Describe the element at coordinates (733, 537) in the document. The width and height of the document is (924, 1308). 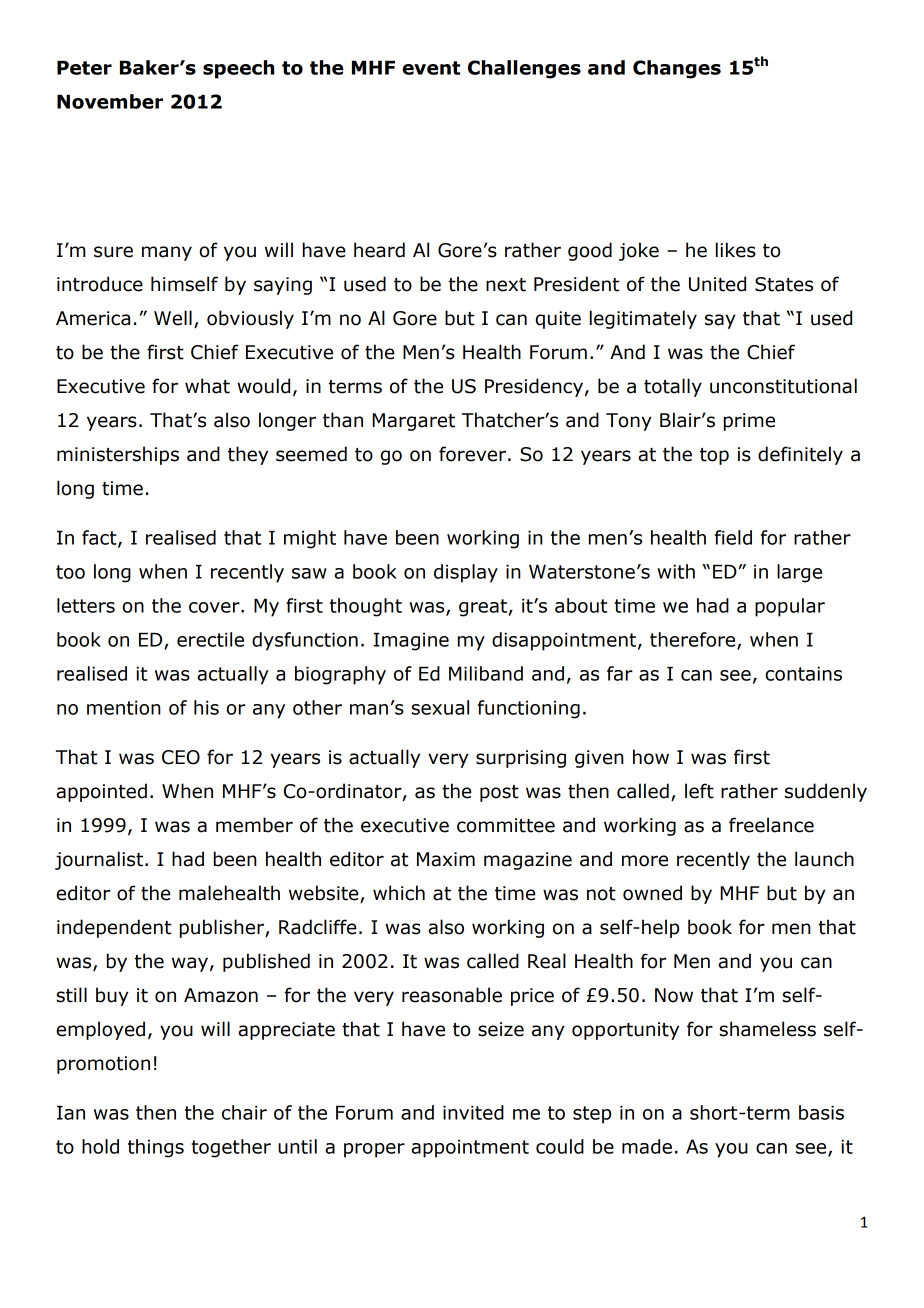
I see `field` at that location.
